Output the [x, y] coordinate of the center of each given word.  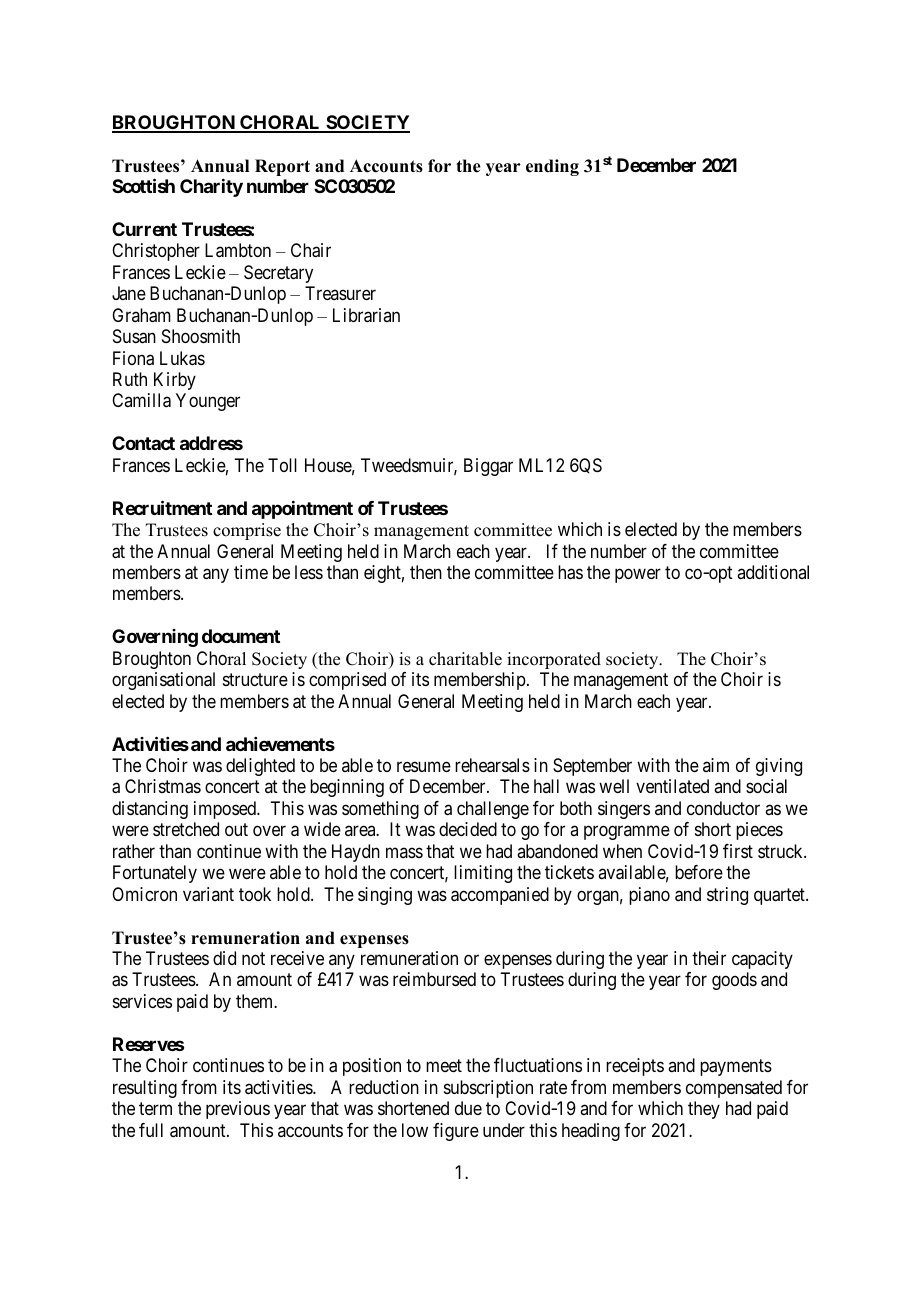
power [638, 575]
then [426, 572]
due [468, 1108]
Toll [282, 465]
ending [552, 167]
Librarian [366, 315]
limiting [483, 874]
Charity [211, 188]
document [241, 636]
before [699, 872]
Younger [208, 402]
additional [773, 572]
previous [238, 1110]
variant [208, 894]
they [704, 1110]
